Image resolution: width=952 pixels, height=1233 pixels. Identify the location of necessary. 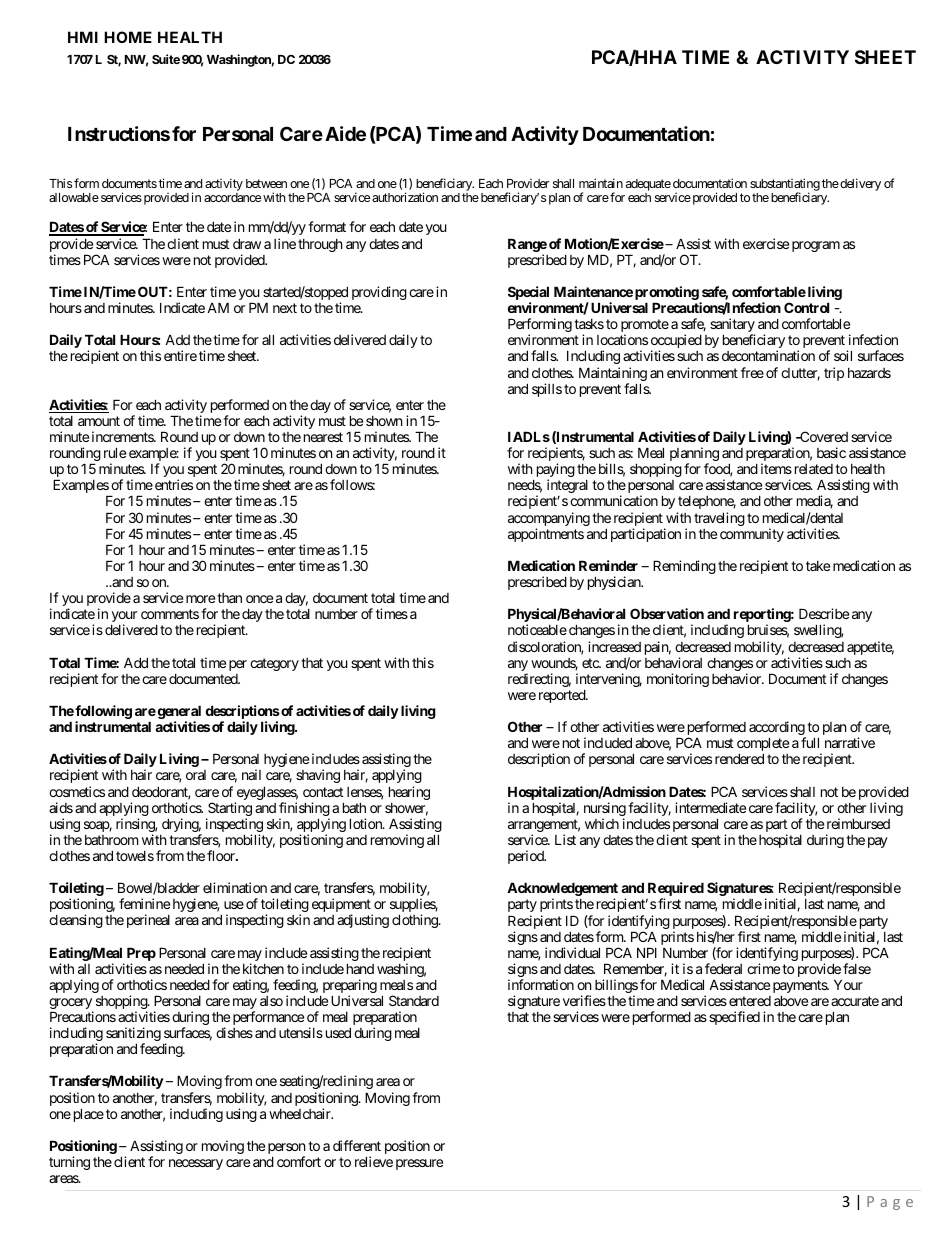
(196, 1164).
